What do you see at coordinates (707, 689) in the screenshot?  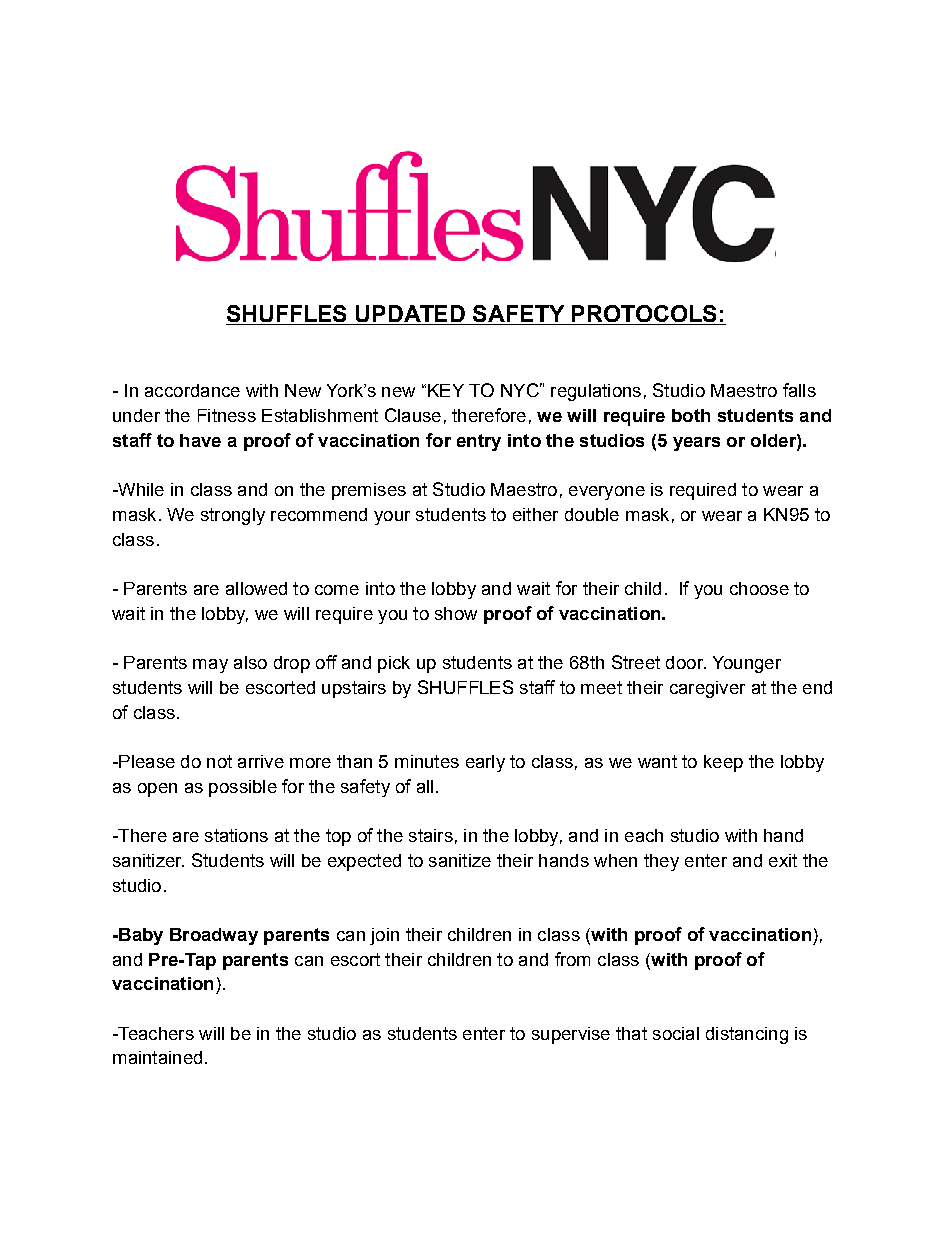 I see `caregiver` at bounding box center [707, 689].
